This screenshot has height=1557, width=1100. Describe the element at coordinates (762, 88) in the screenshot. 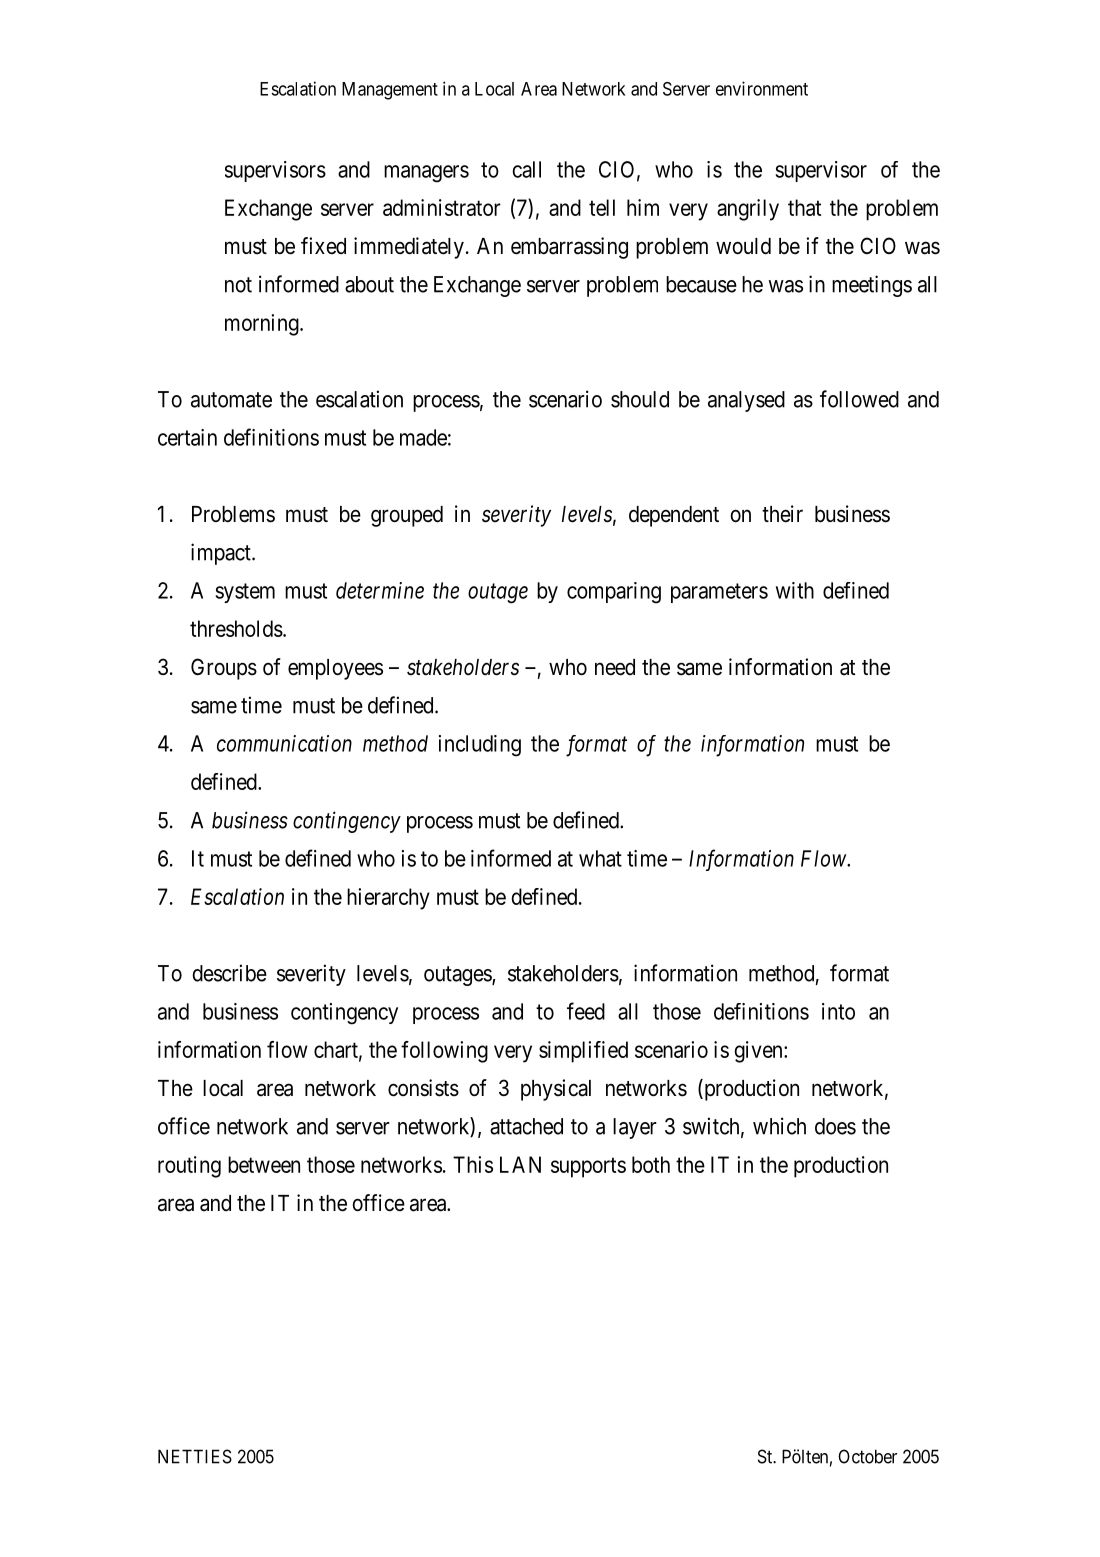

I see `environment` at that location.
